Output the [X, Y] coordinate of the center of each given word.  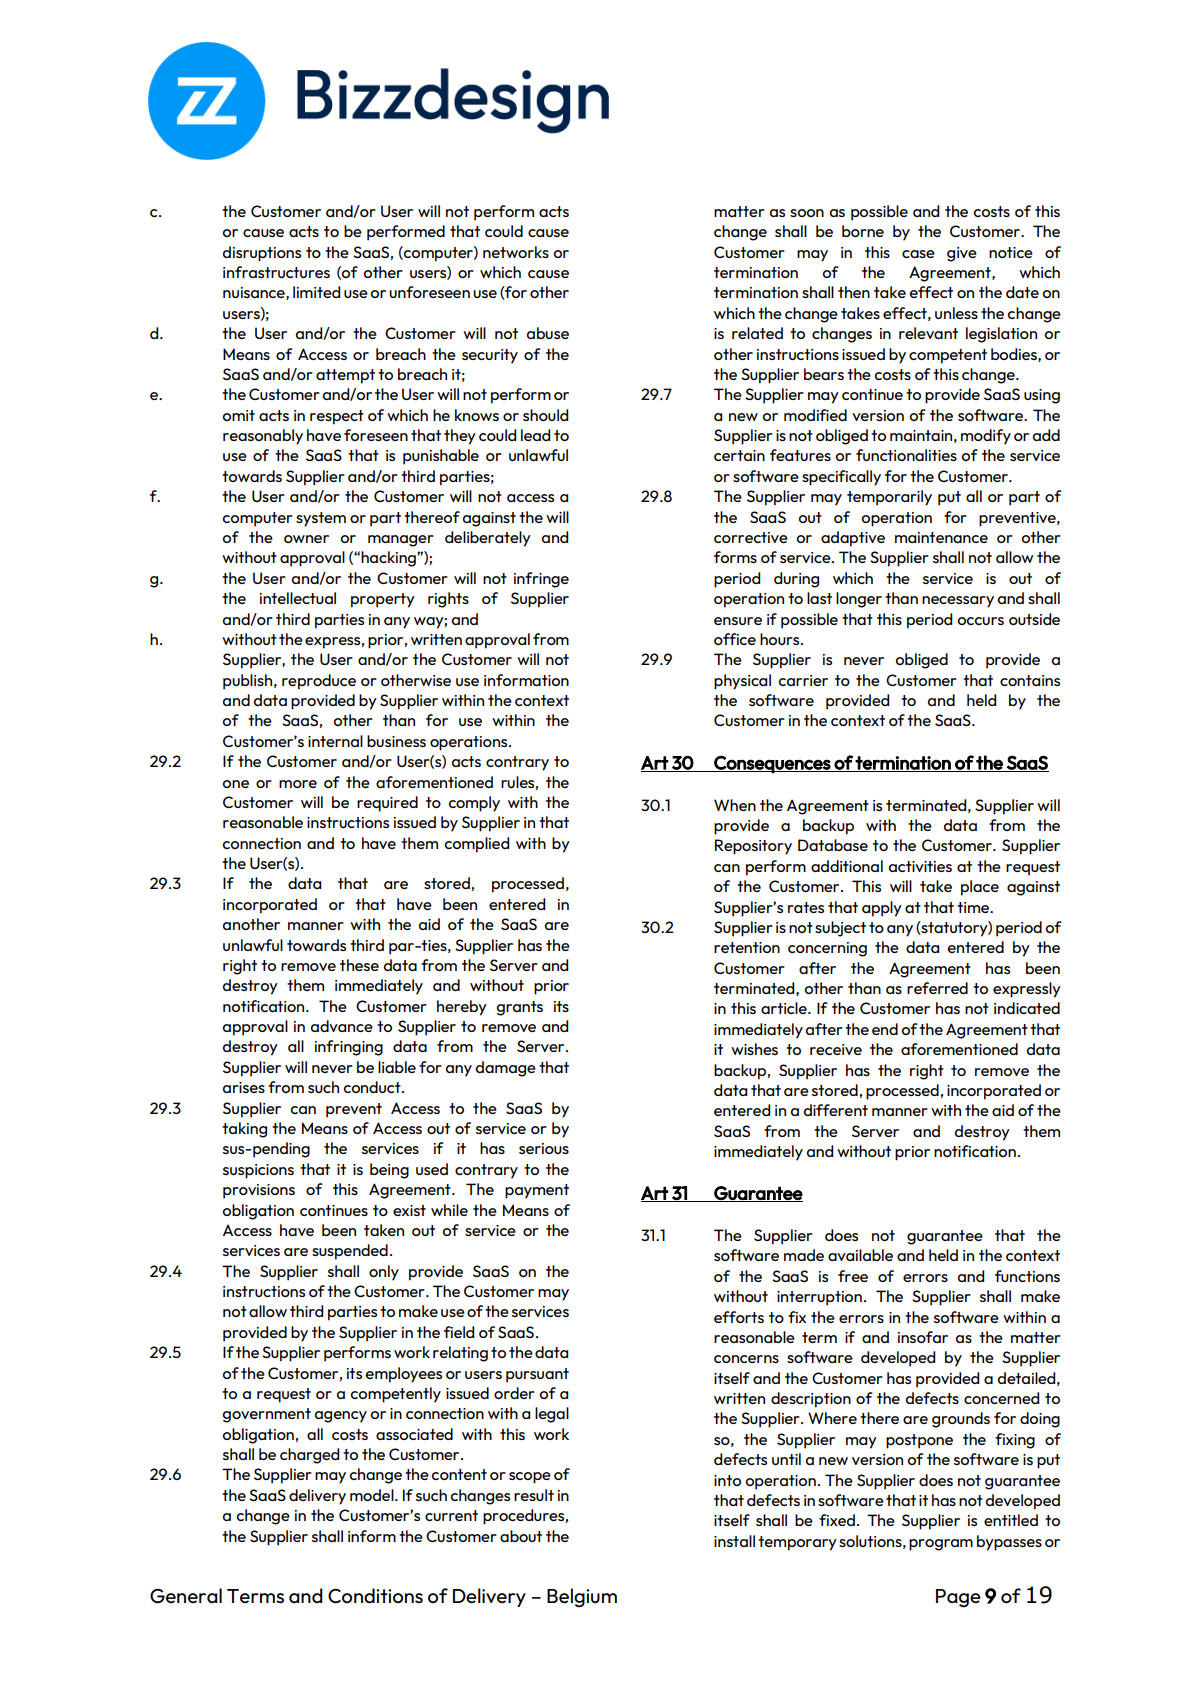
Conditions [375, 1596]
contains [1030, 680]
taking [244, 1130]
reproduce [319, 682]
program [941, 1545]
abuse [548, 333]
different [836, 1110]
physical [742, 682]
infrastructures [276, 272]
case [918, 254]
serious [544, 1148]
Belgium [582, 1598]
